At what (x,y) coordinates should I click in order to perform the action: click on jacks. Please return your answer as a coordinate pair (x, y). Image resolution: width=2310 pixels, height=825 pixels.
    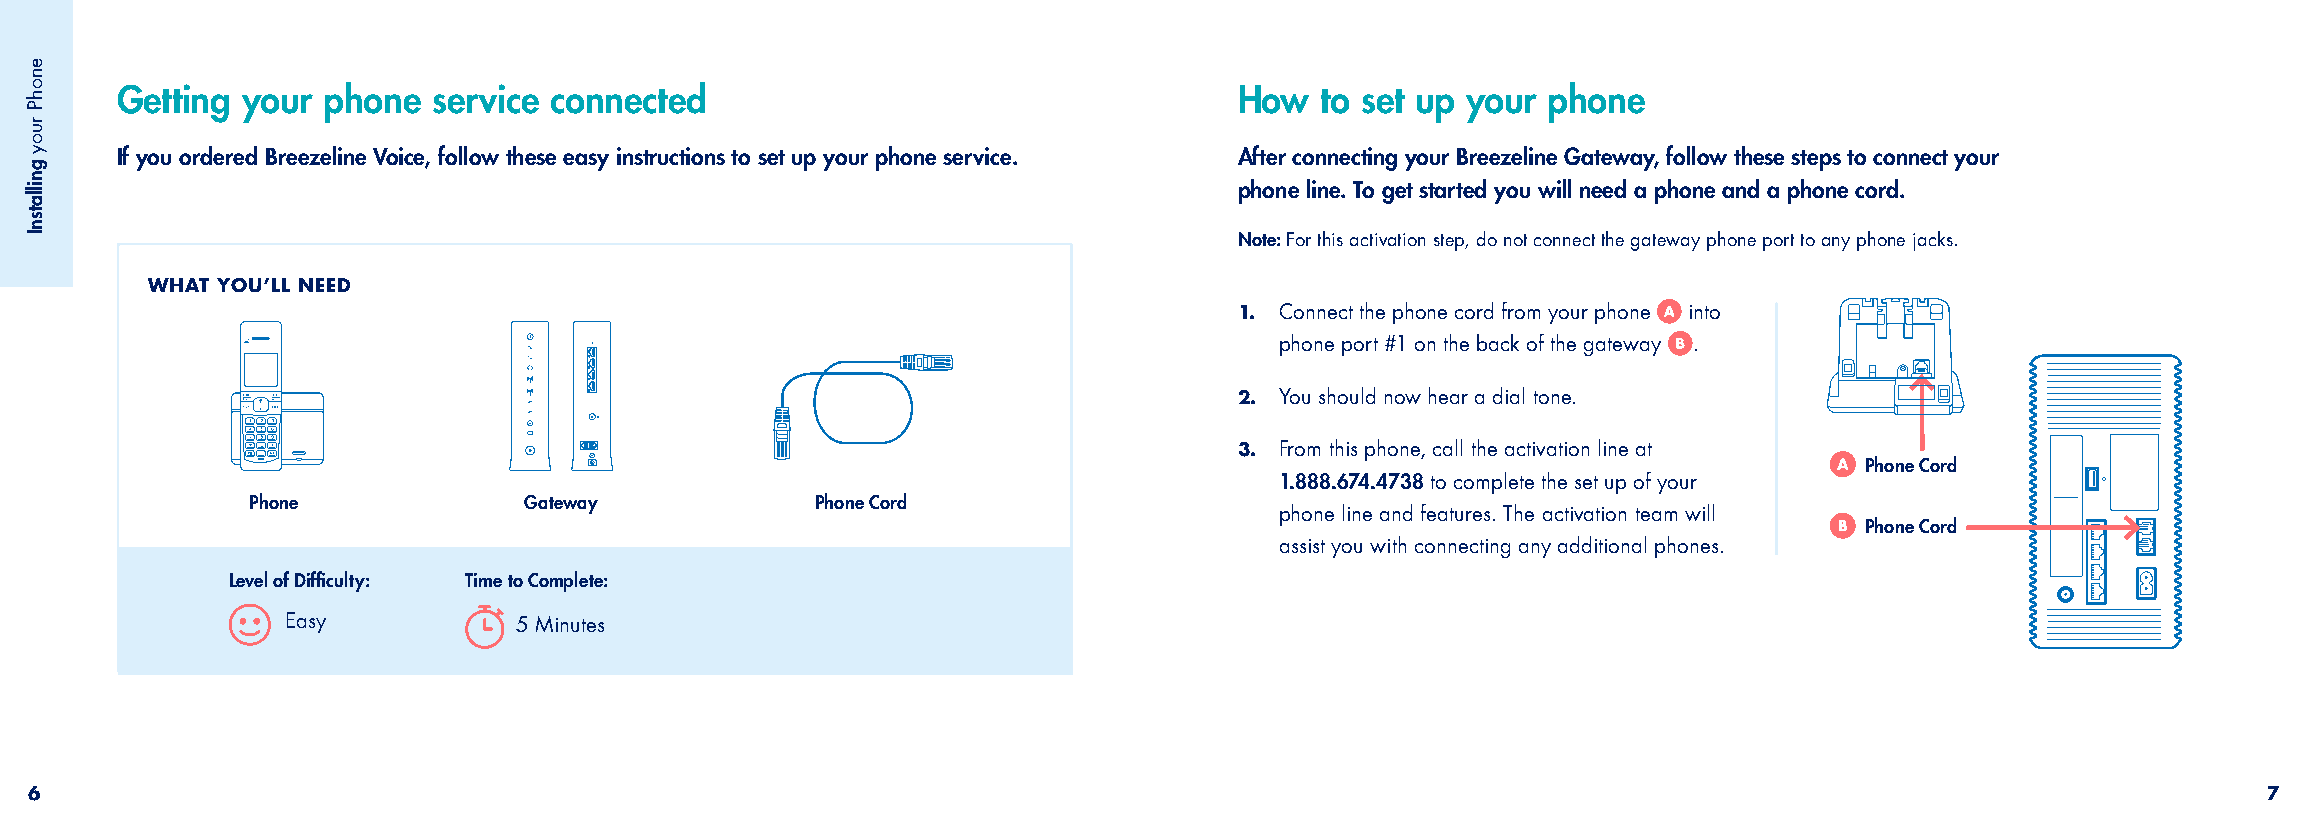
    Looking at the image, I should click on (1933, 241).
